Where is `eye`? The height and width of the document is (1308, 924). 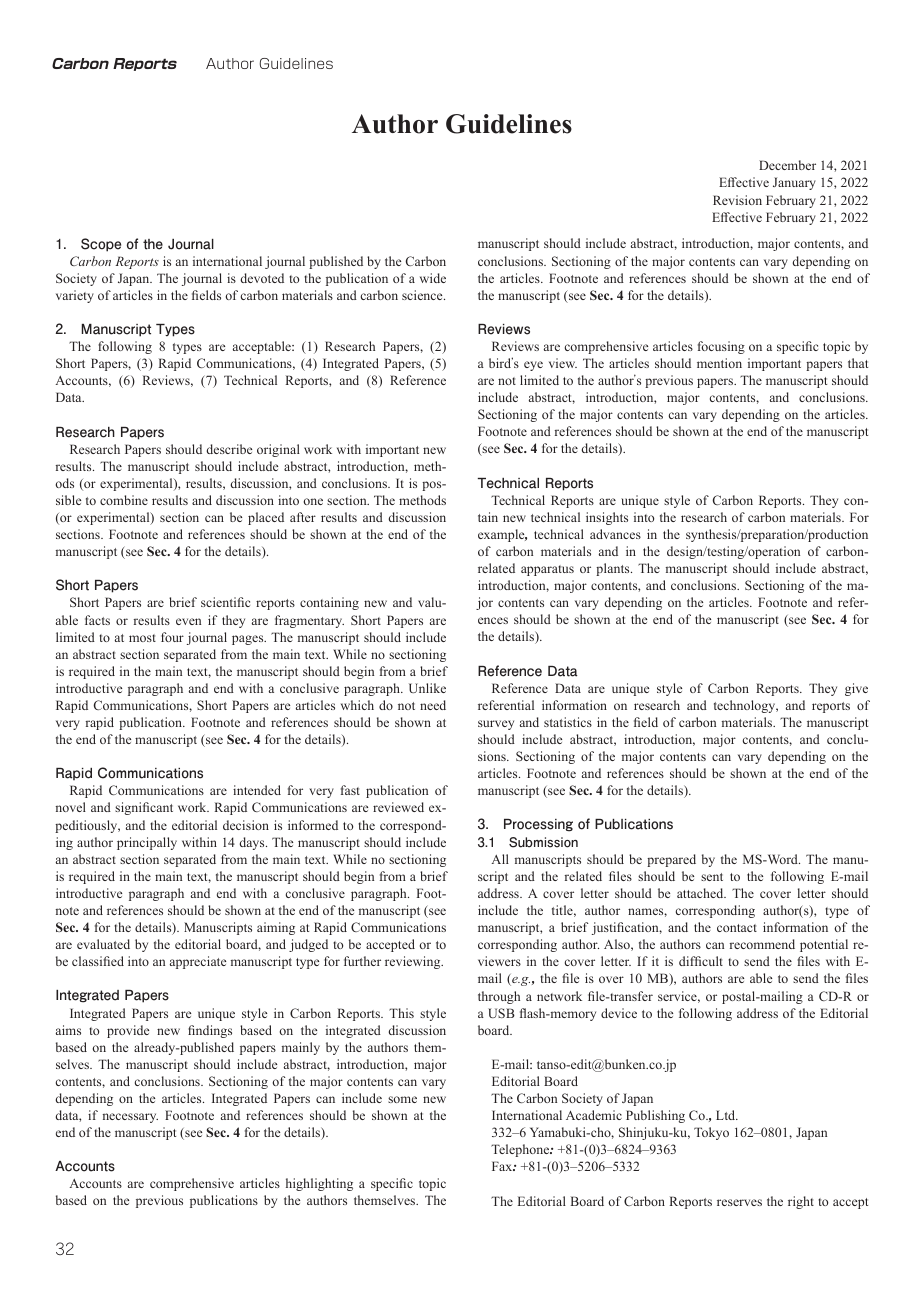 eye is located at coordinates (533, 366).
